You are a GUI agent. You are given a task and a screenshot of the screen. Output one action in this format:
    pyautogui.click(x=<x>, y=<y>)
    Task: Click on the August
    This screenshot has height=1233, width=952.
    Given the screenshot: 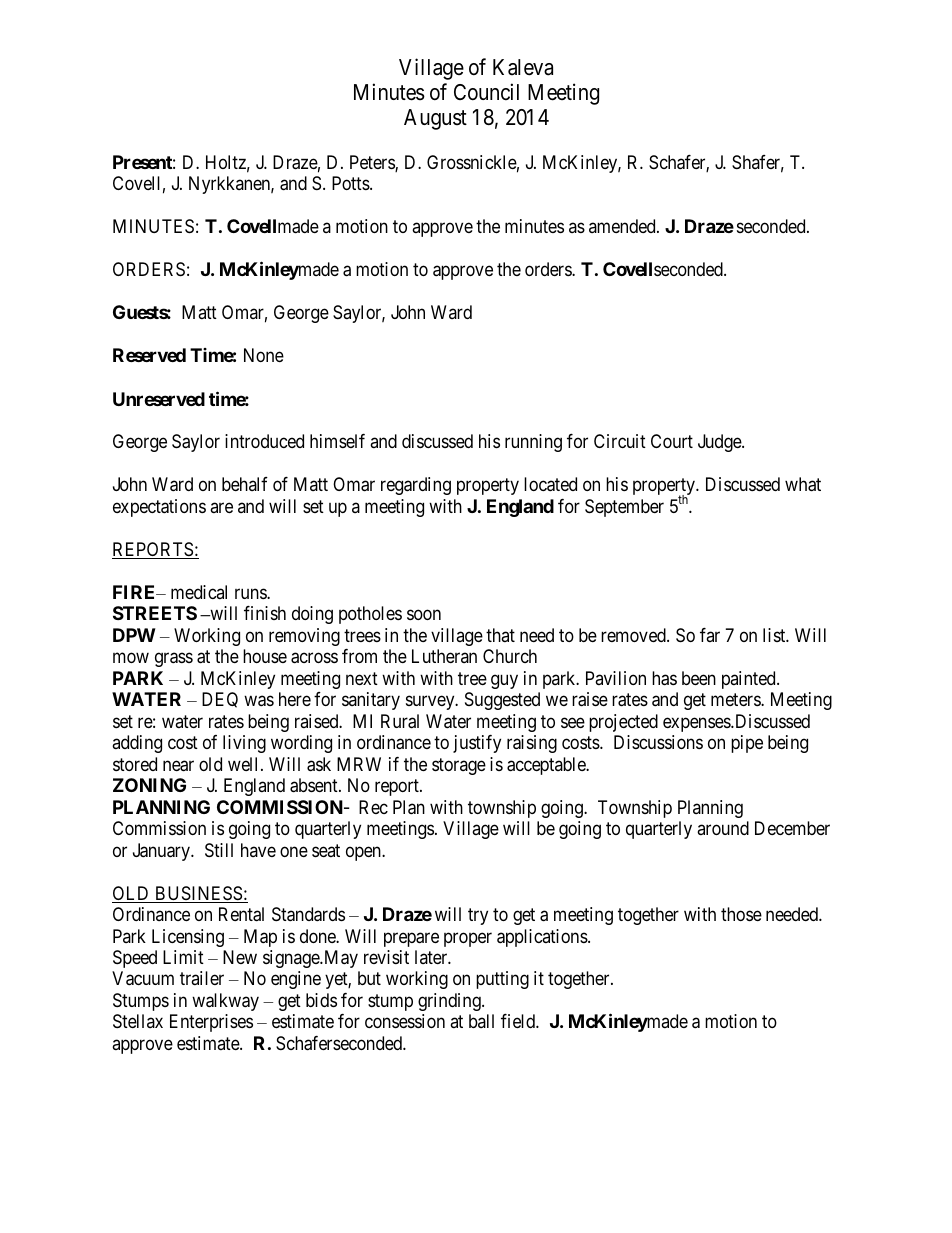 What is the action you would take?
    pyautogui.click(x=435, y=119)
